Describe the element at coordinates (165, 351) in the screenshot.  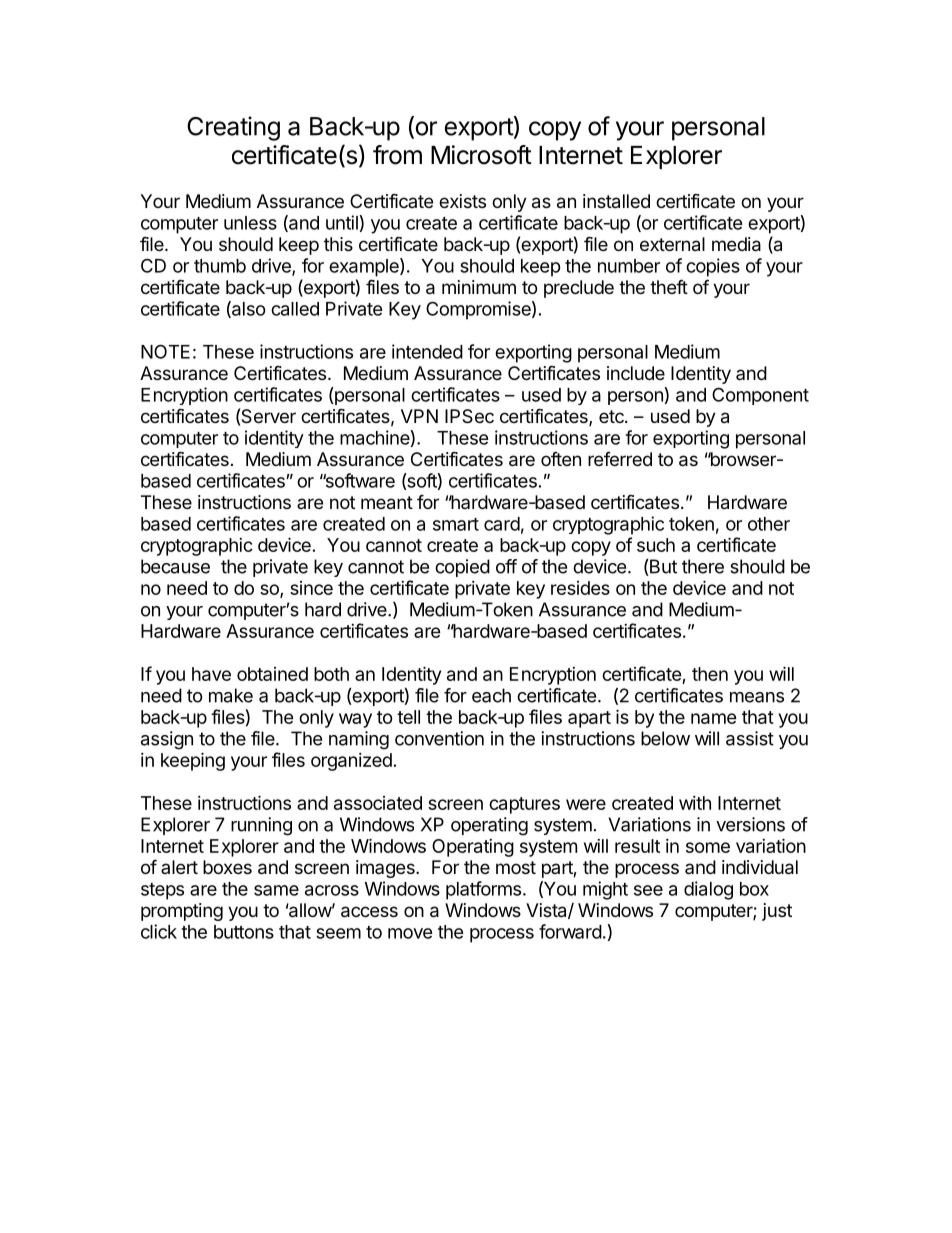
I see `NOTE` at that location.
